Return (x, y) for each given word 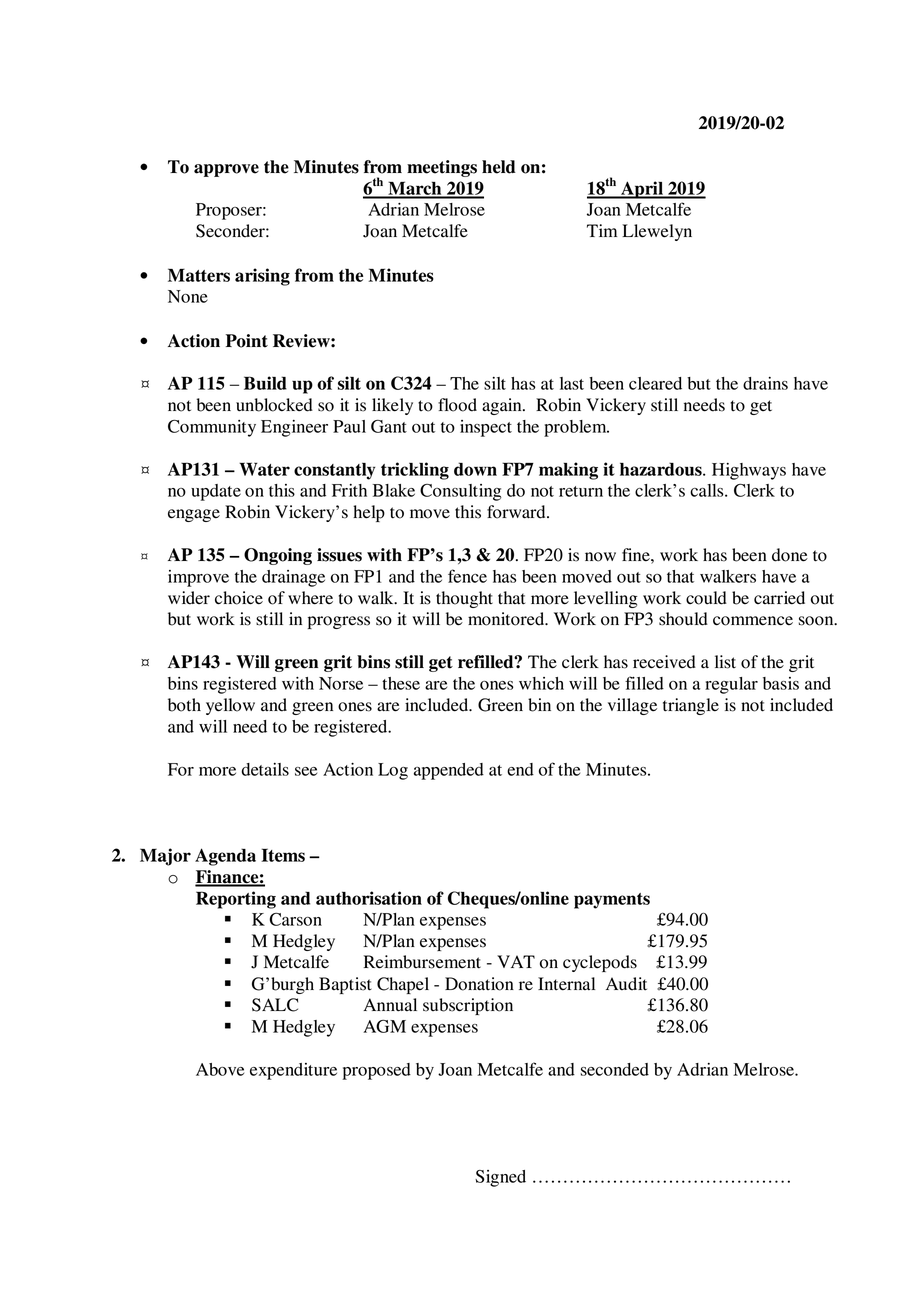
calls (708, 490)
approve (226, 170)
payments (612, 901)
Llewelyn (657, 232)
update (216, 492)
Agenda (225, 857)
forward (517, 512)
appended (449, 771)
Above (220, 1069)
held (499, 167)
